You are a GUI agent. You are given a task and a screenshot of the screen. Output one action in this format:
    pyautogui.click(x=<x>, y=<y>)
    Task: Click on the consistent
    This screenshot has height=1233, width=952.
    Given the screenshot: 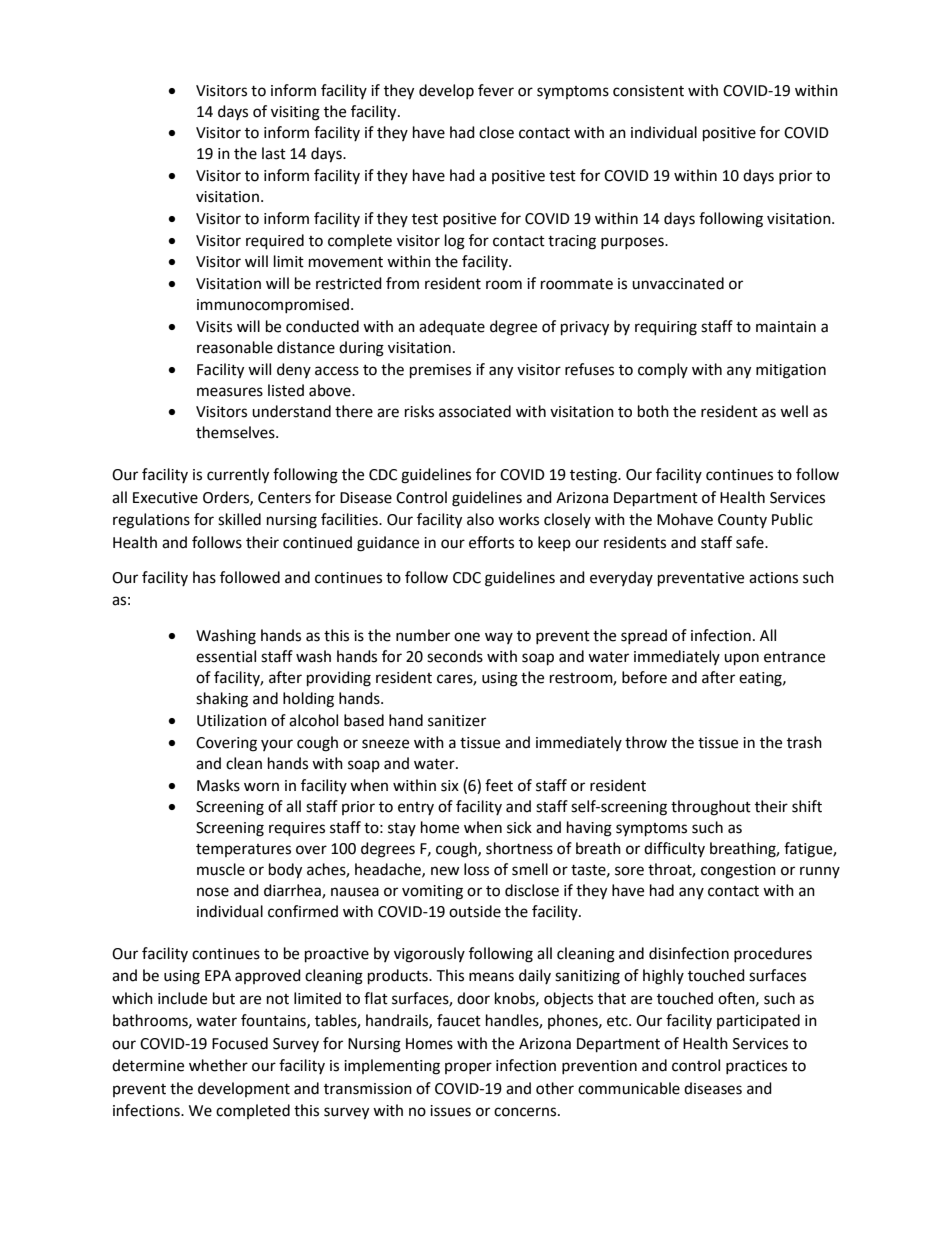 What is the action you would take?
    pyautogui.click(x=648, y=91)
